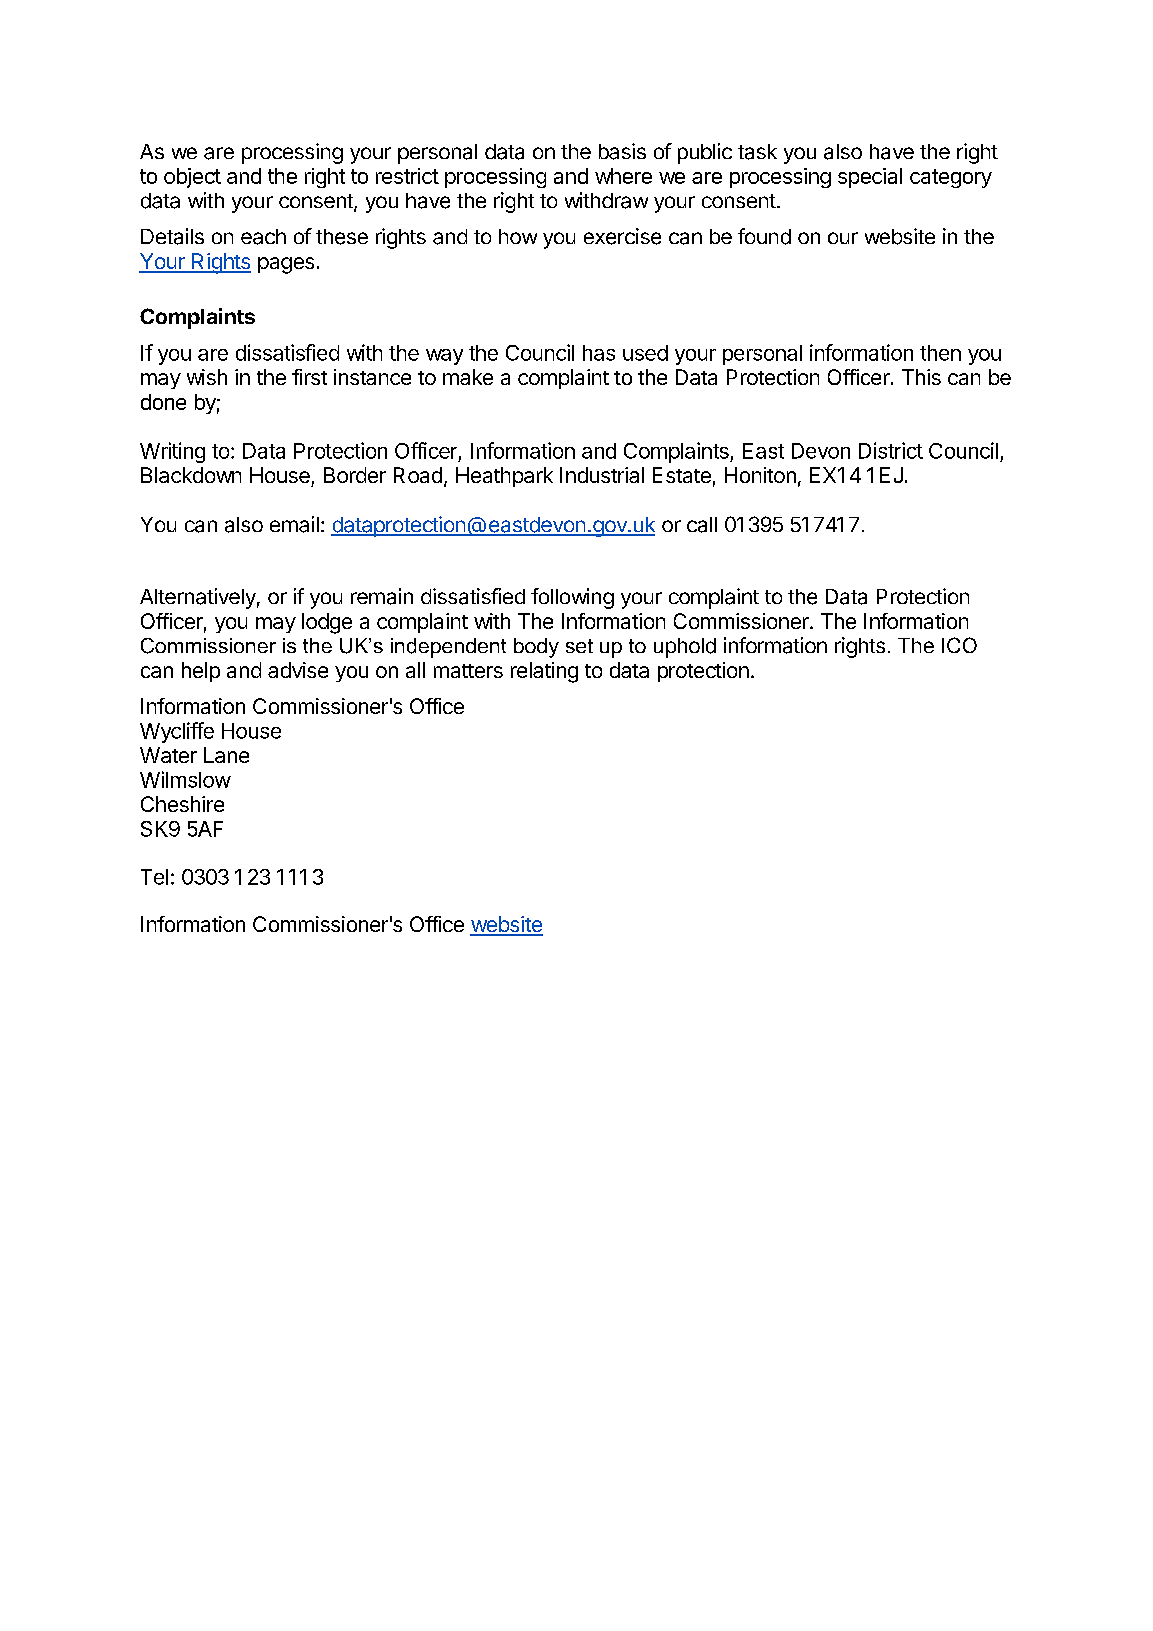 This document has width=1153, height=1631. Describe the element at coordinates (599, 353) in the document. I see `has` at that location.
